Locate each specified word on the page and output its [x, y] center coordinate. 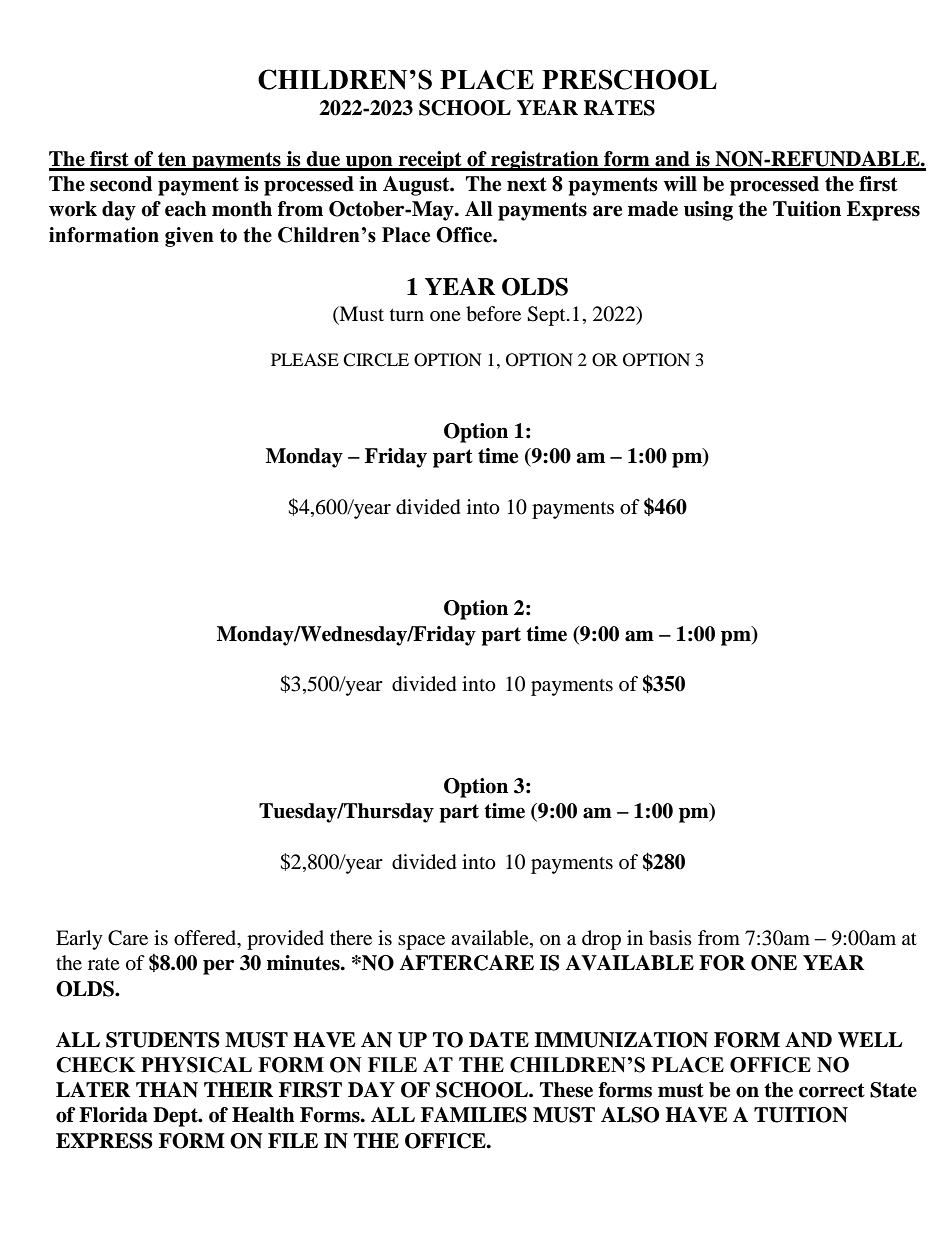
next [527, 184]
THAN [167, 1090]
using [708, 211]
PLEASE [305, 360]
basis [670, 938]
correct [832, 1090]
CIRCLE [376, 360]
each [186, 209]
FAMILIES [474, 1115]
